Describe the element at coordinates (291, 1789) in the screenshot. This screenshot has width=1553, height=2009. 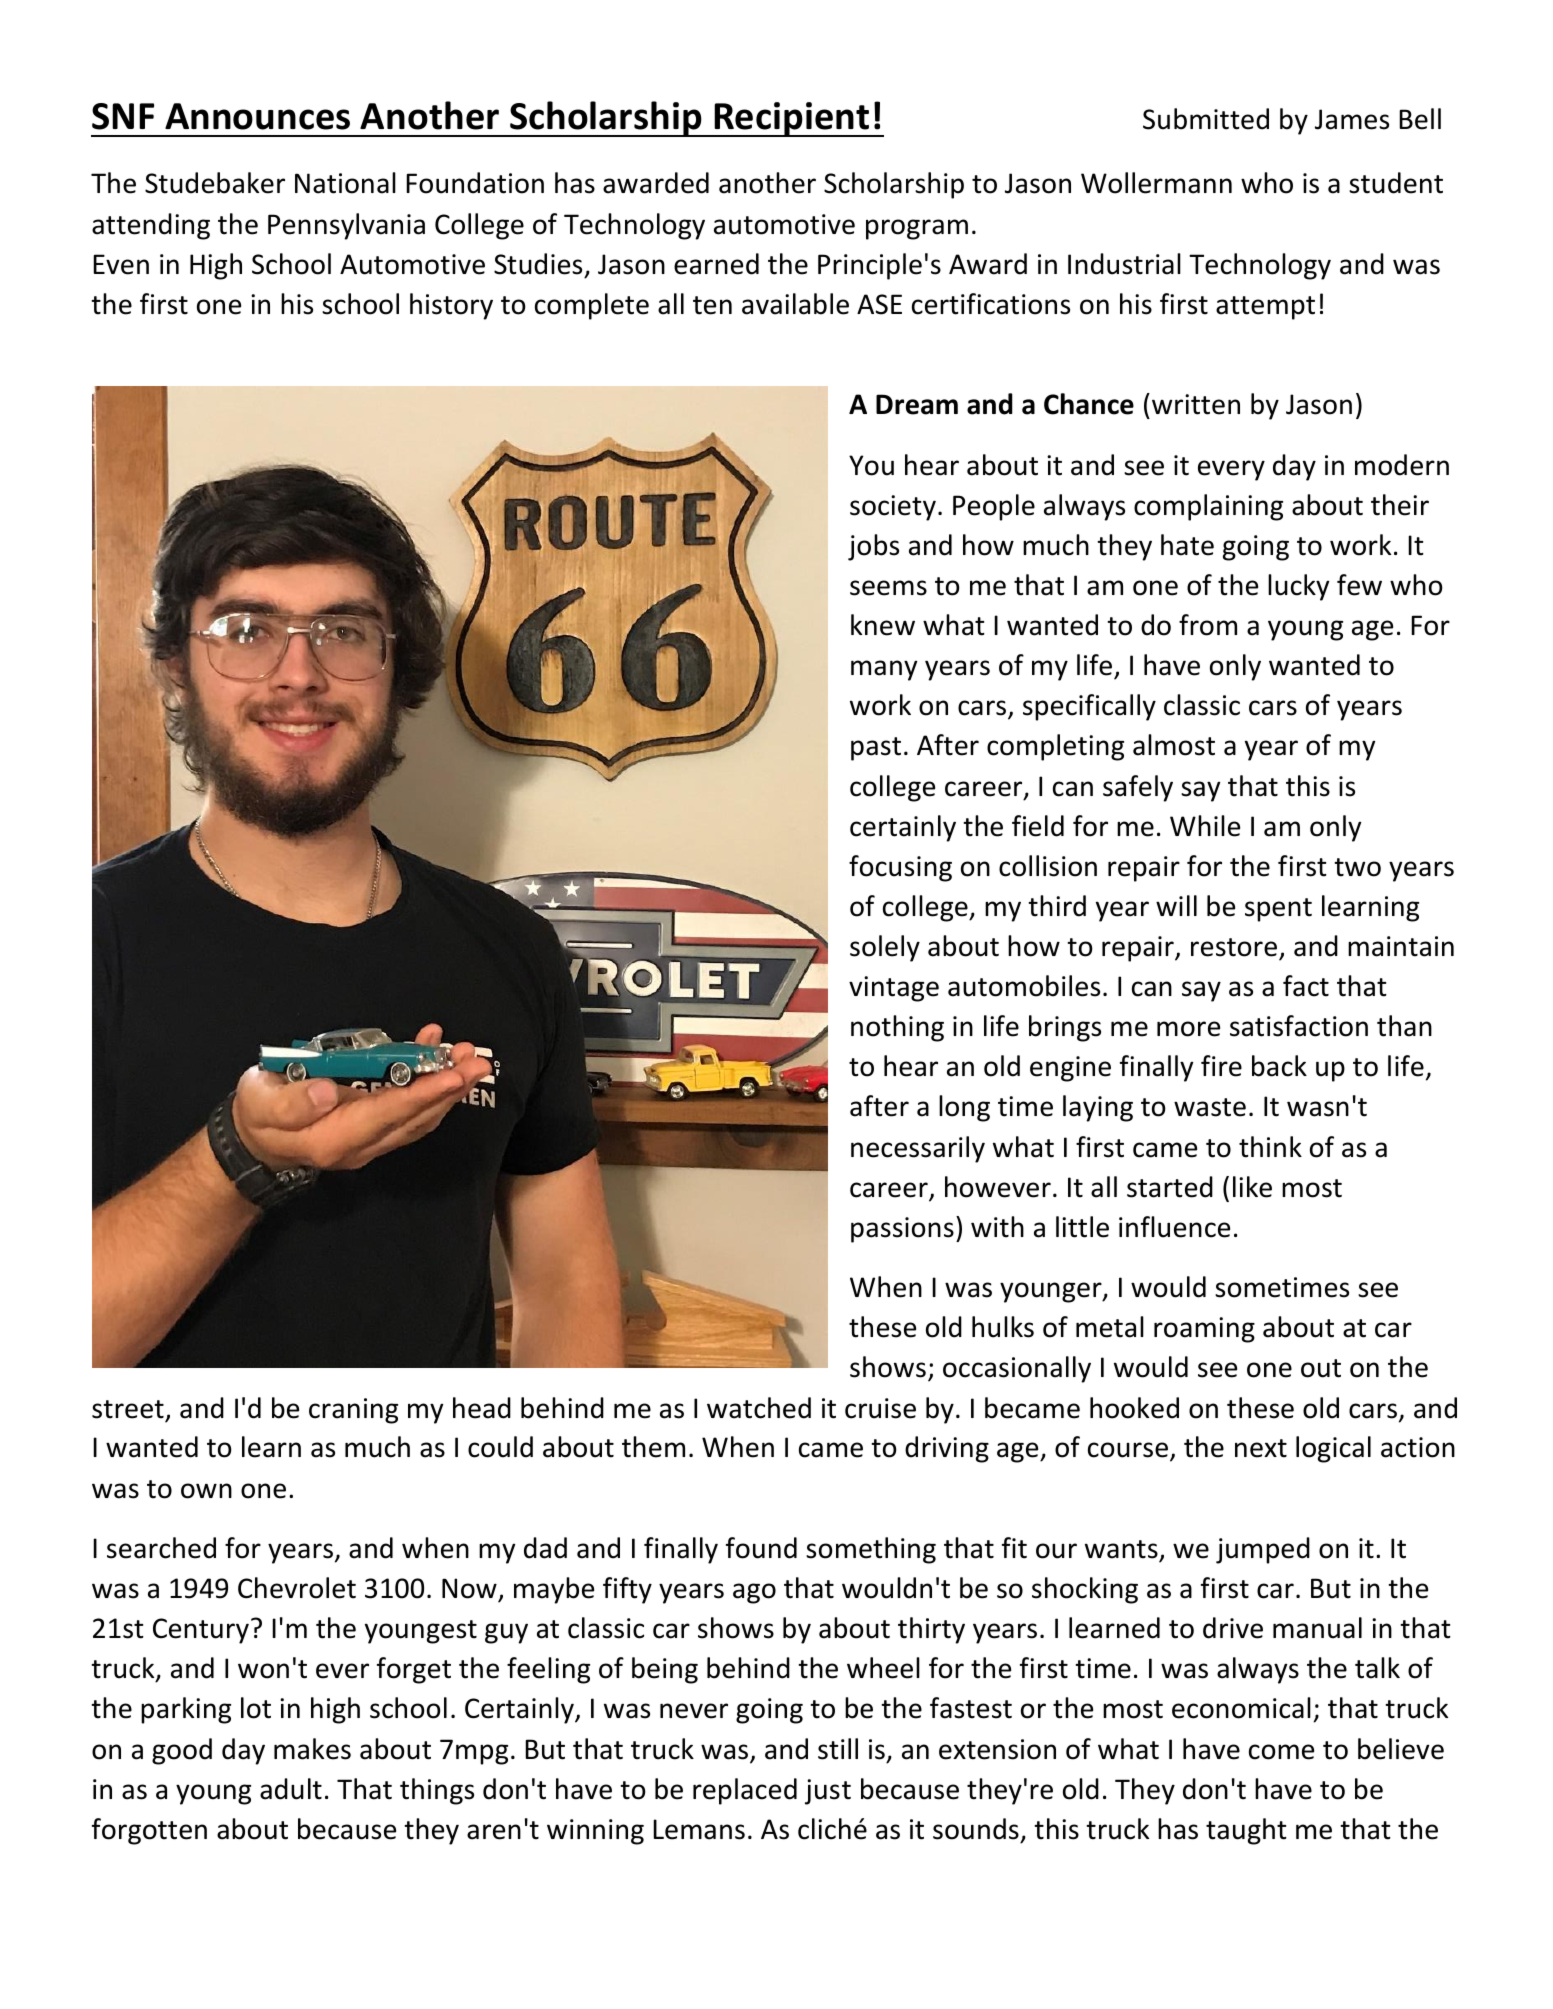
I see `adult` at that location.
